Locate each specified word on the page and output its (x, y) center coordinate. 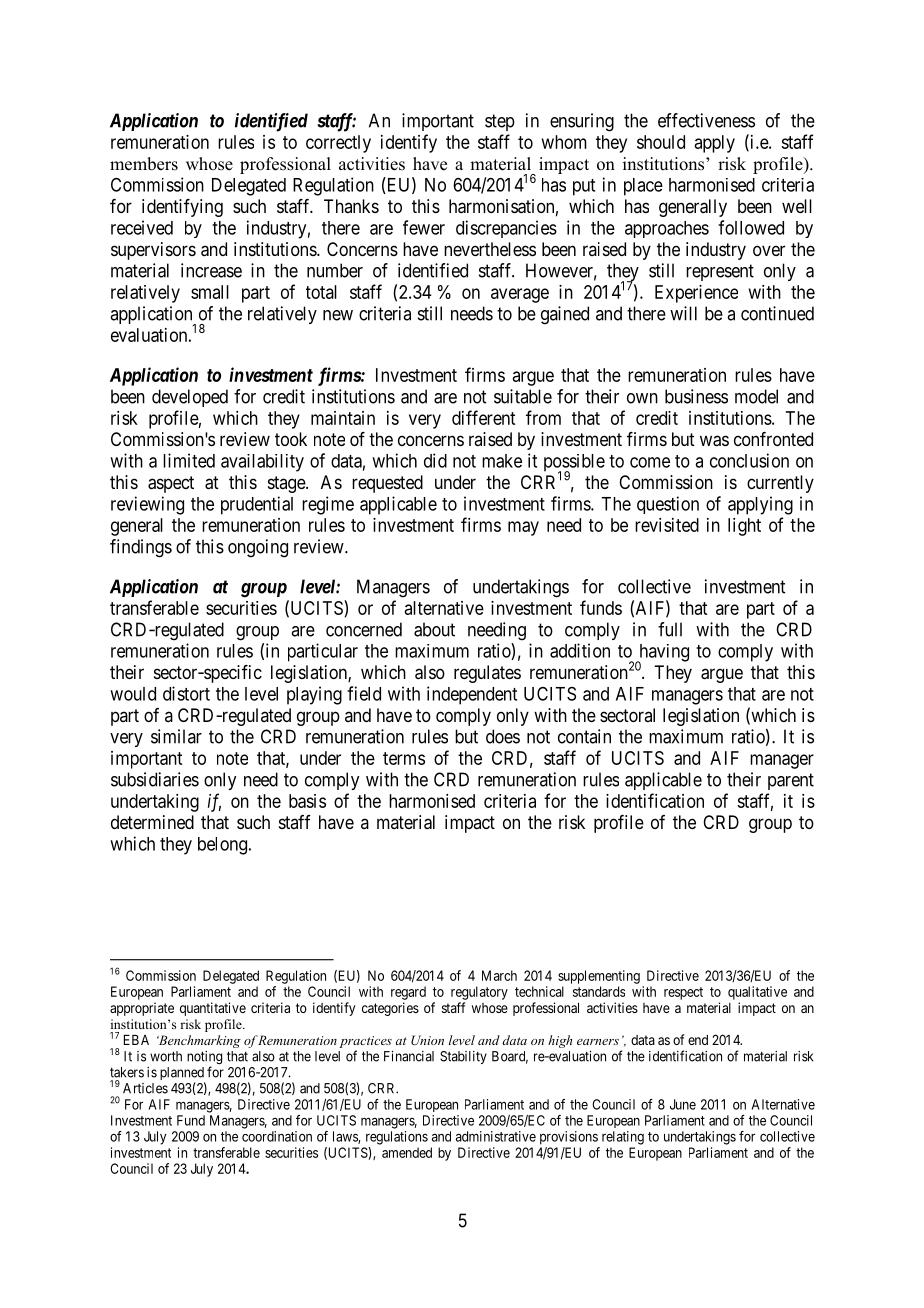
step (500, 122)
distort (186, 693)
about (434, 629)
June (683, 1104)
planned (182, 1075)
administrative (496, 1136)
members (144, 164)
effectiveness (706, 120)
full (670, 629)
